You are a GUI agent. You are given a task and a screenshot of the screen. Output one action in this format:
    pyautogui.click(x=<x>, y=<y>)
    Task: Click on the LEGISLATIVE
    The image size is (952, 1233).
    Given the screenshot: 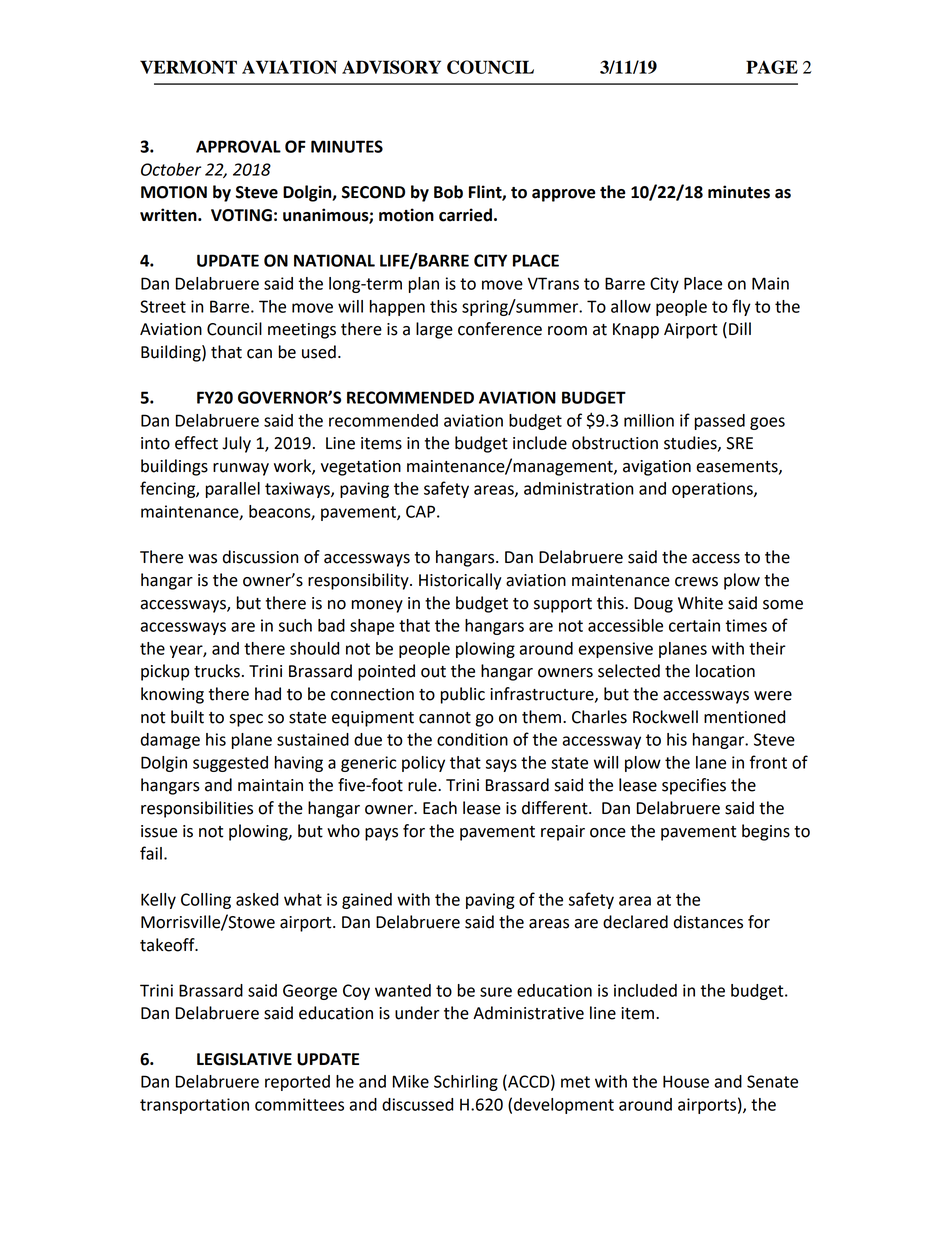 What is the action you would take?
    pyautogui.click(x=244, y=1059)
